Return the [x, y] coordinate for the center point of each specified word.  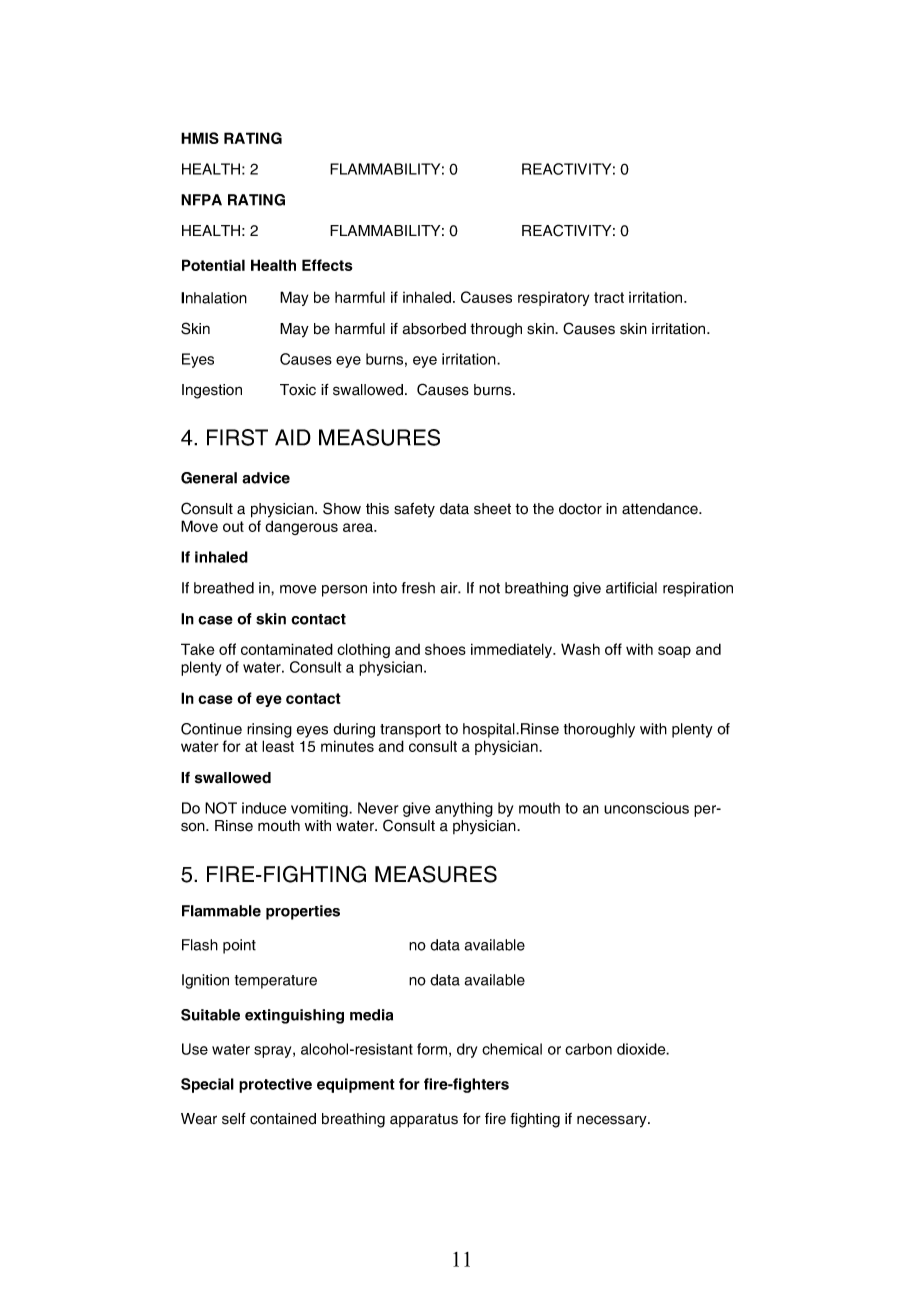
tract [609, 297]
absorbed [434, 329]
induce [264, 808]
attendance [661, 509]
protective [275, 1085]
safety [414, 509]
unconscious [646, 808]
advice [266, 478]
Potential [213, 265]
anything [464, 809]
